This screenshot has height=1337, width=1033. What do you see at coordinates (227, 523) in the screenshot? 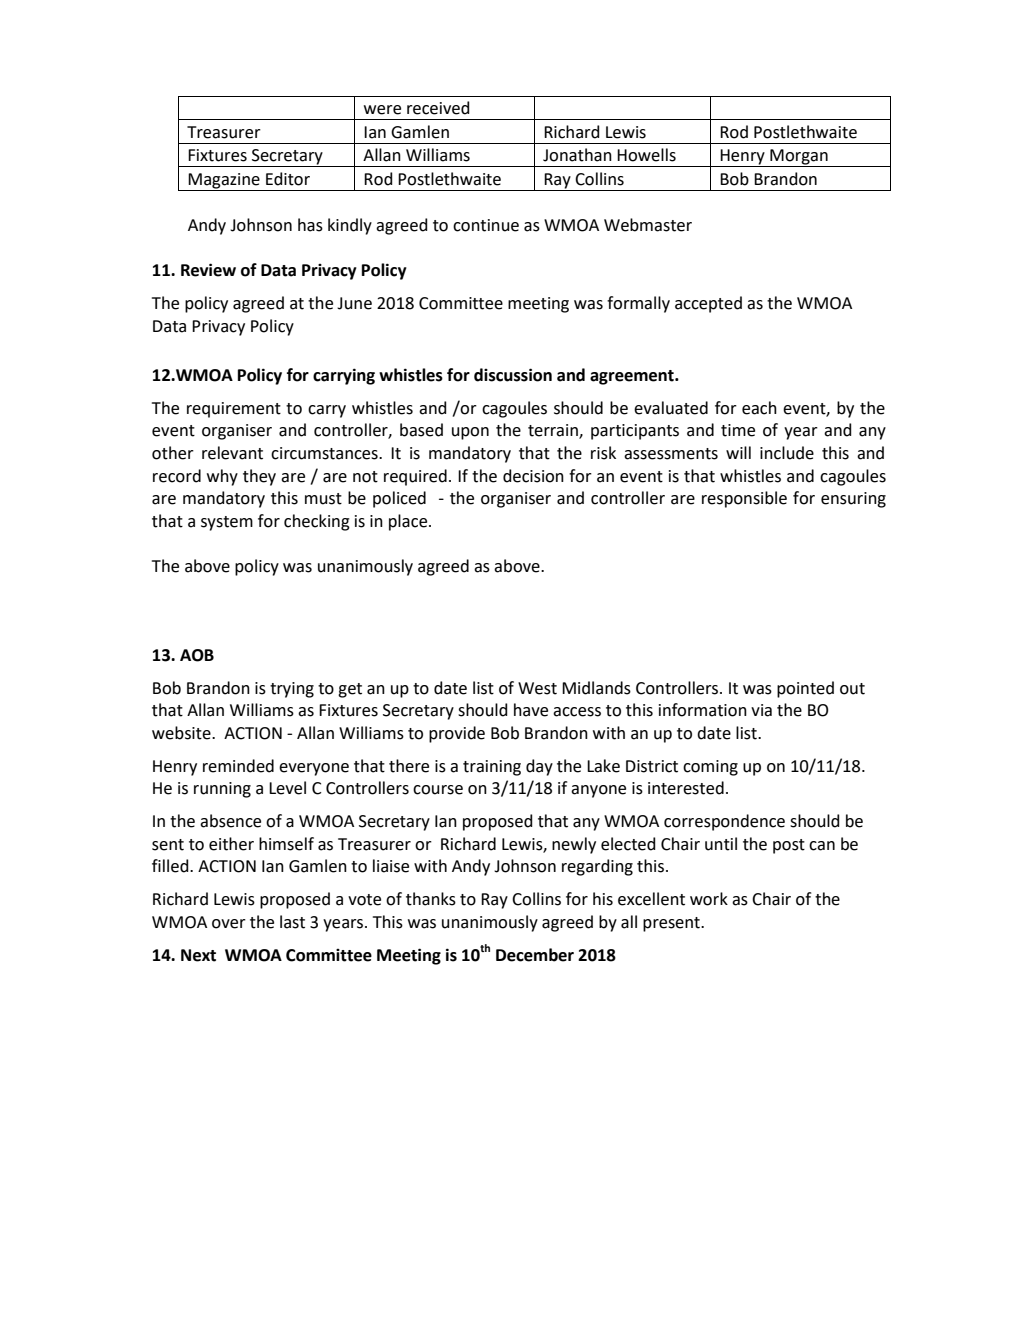
I see `system` at bounding box center [227, 523].
